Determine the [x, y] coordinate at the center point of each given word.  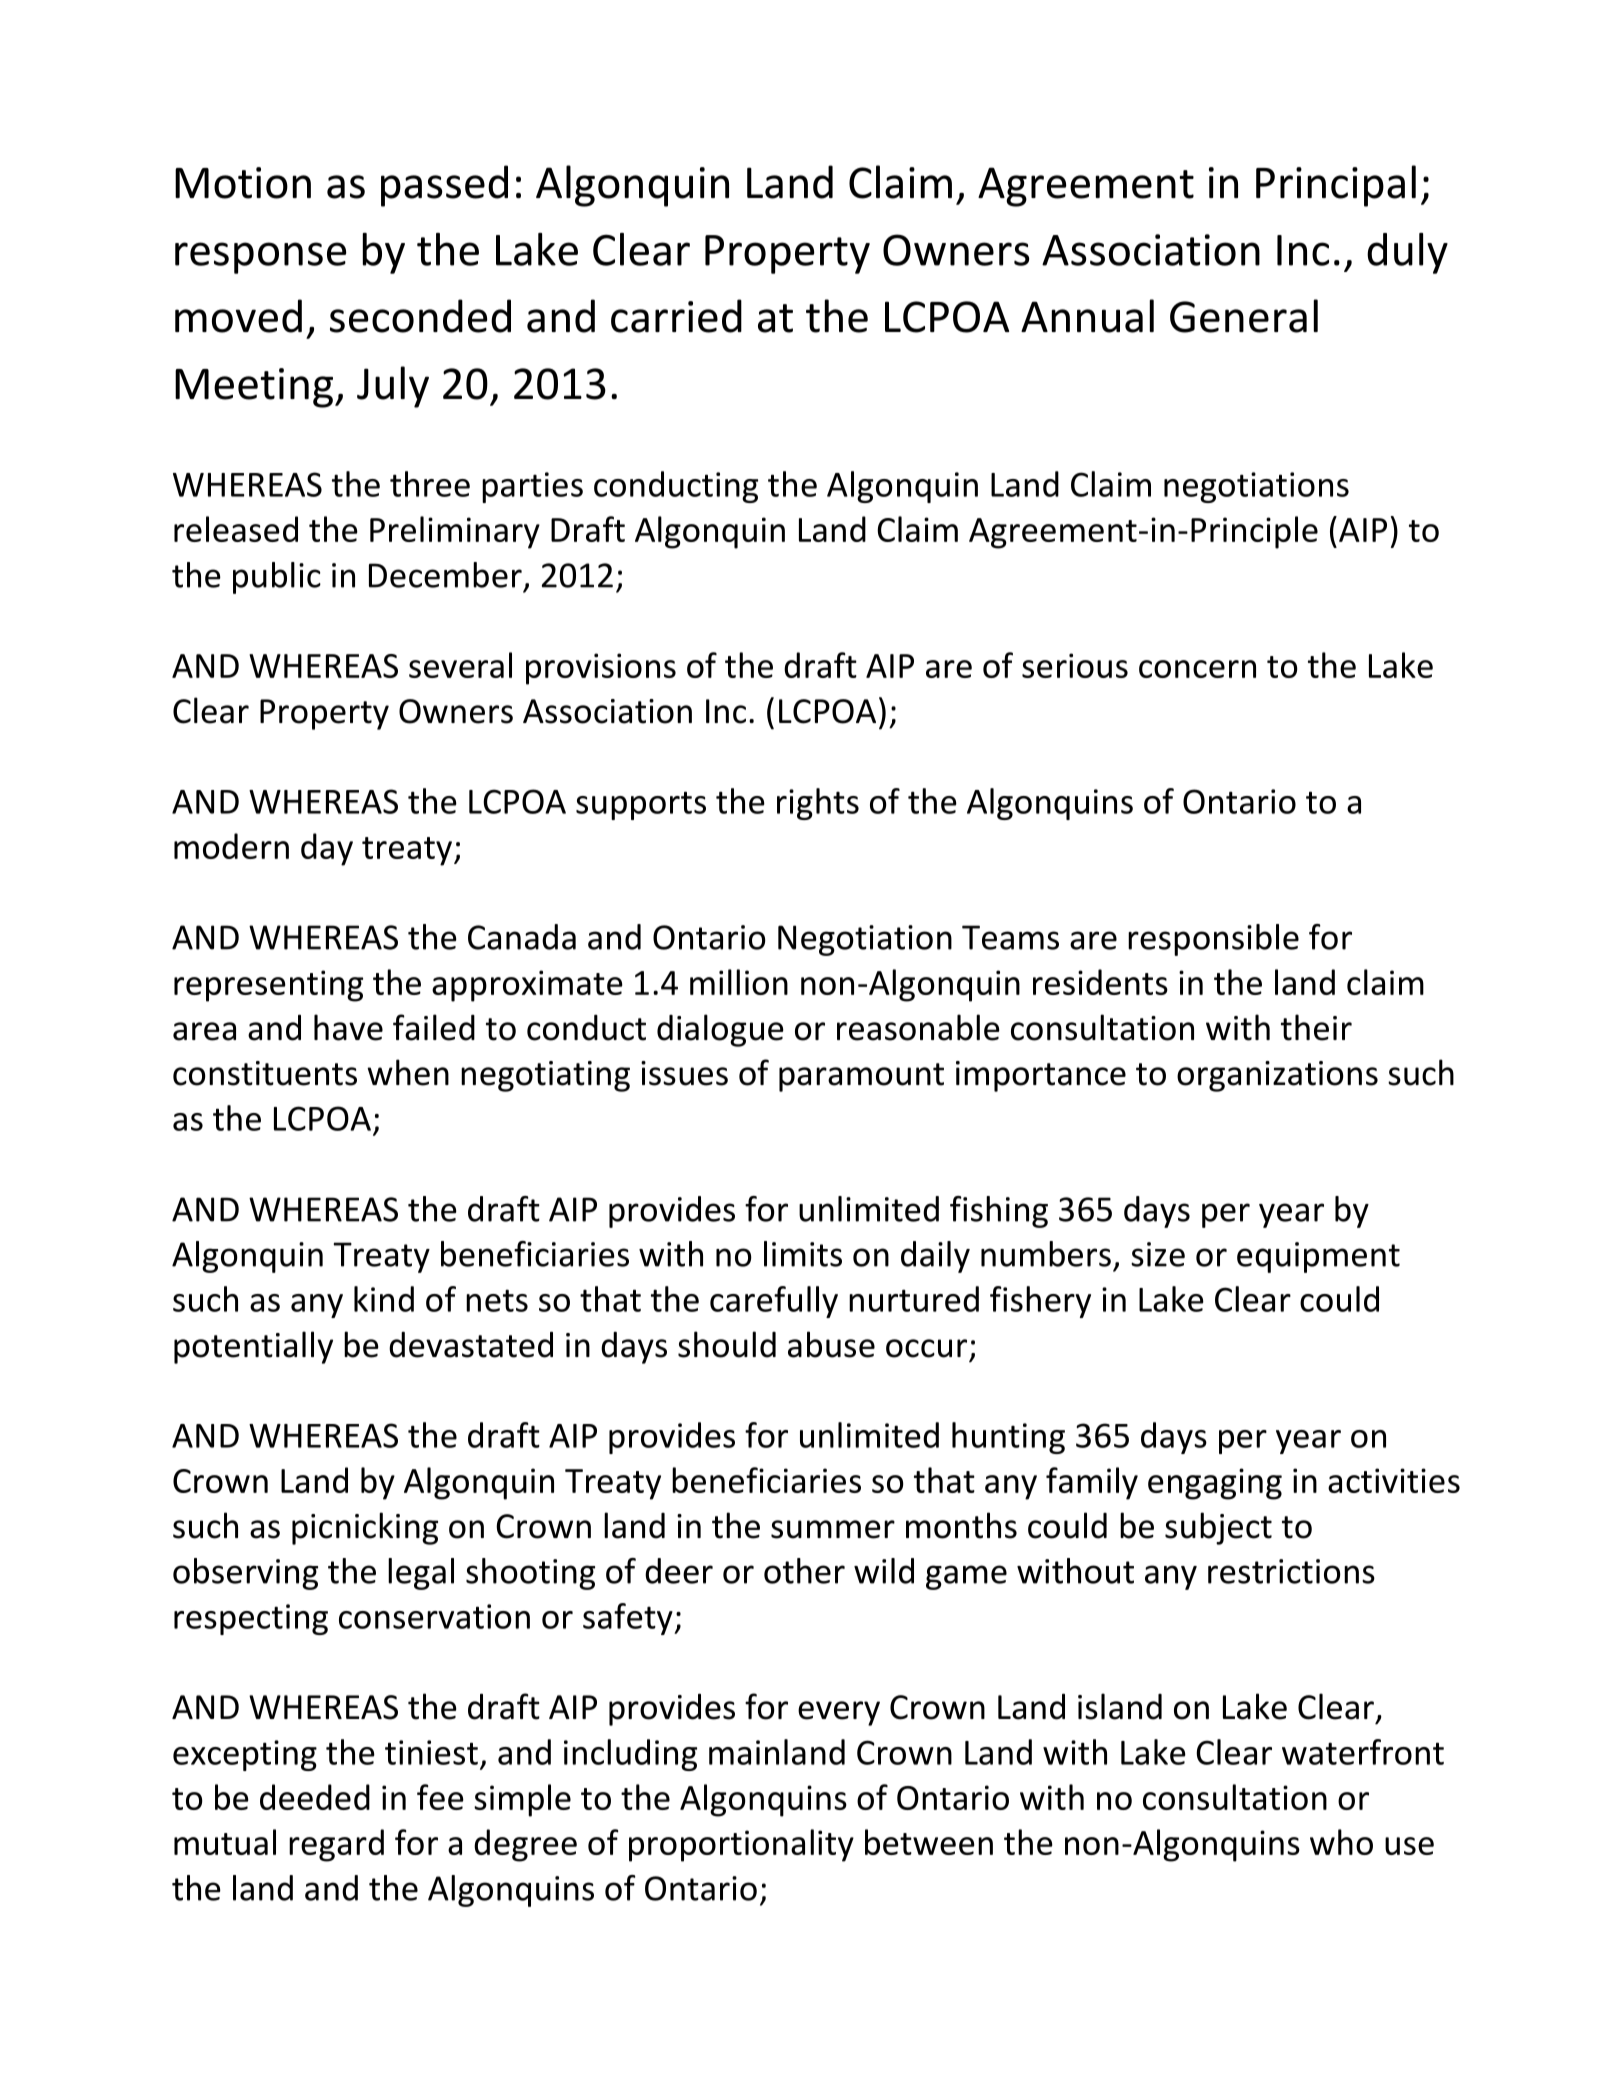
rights [818, 804]
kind [384, 1299]
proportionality [741, 1845]
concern [1197, 669]
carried [676, 316]
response [260, 258]
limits [803, 1254]
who [1341, 1842]
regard [336, 1845]
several [460, 665]
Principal [1336, 186]
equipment [1318, 1257]
